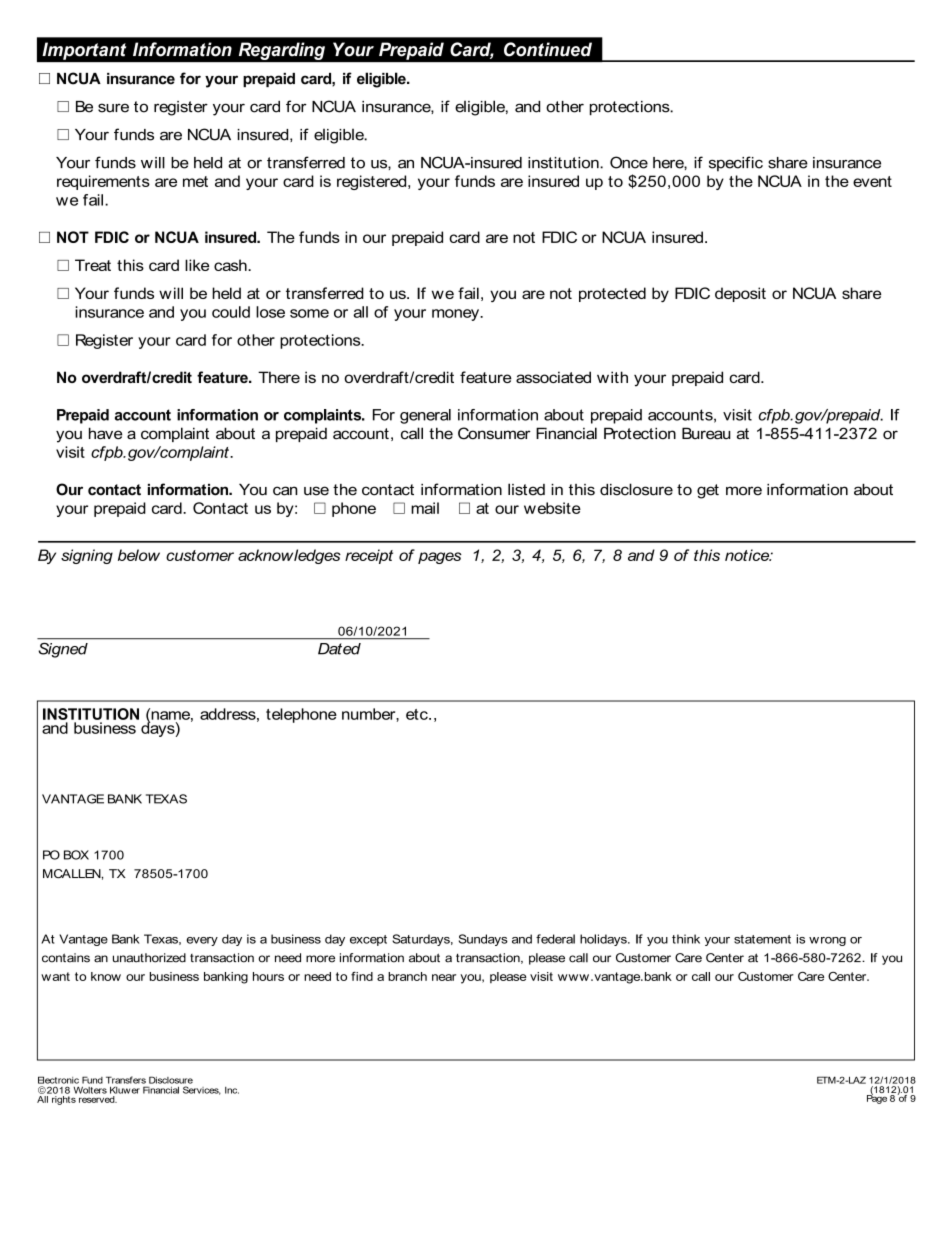 The image size is (952, 1233). I want to click on below, so click(139, 555).
